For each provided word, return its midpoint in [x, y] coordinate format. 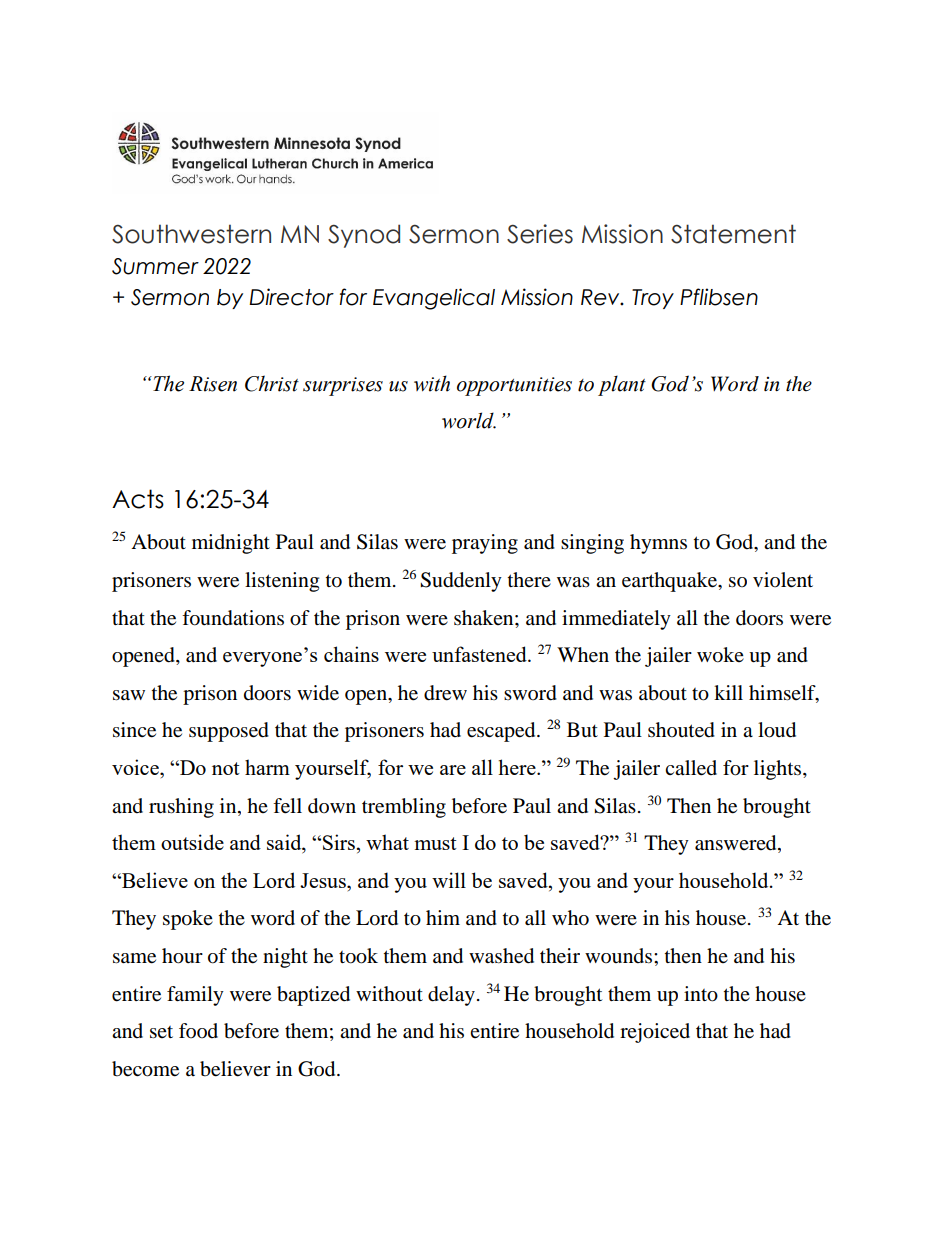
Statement [733, 234]
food [198, 1031]
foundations [233, 618]
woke [720, 655]
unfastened [480, 654]
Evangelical [434, 299]
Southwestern [191, 234]
